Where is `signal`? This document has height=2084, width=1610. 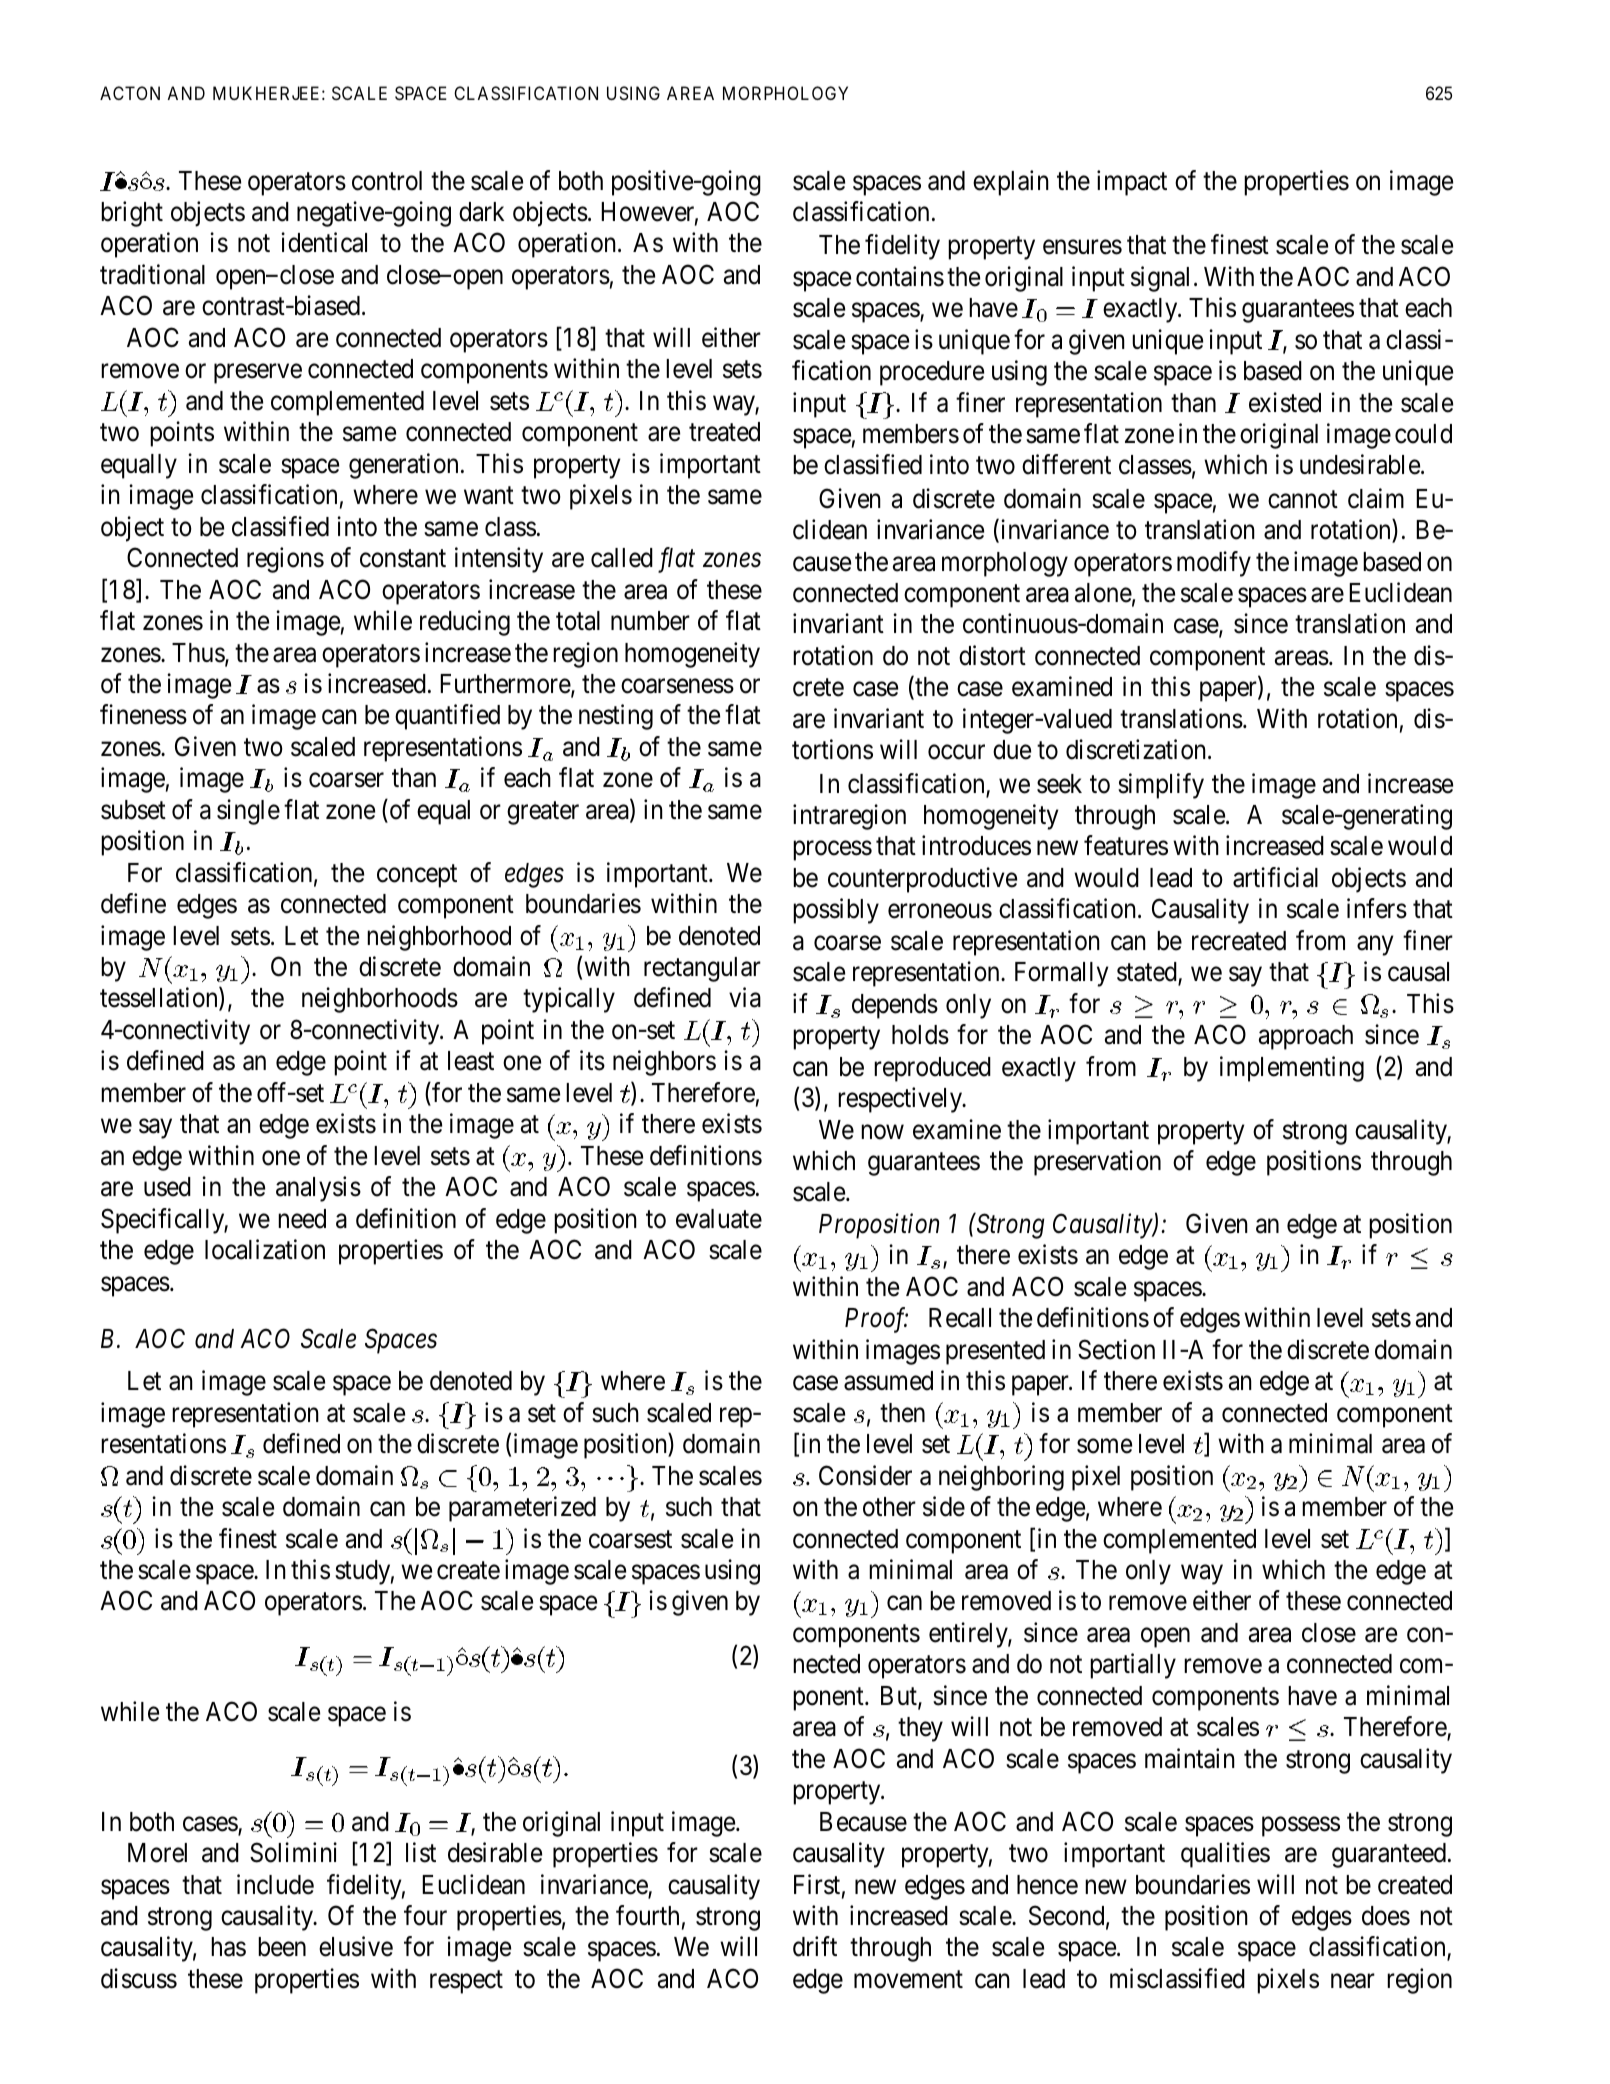
signal is located at coordinates (1160, 279).
